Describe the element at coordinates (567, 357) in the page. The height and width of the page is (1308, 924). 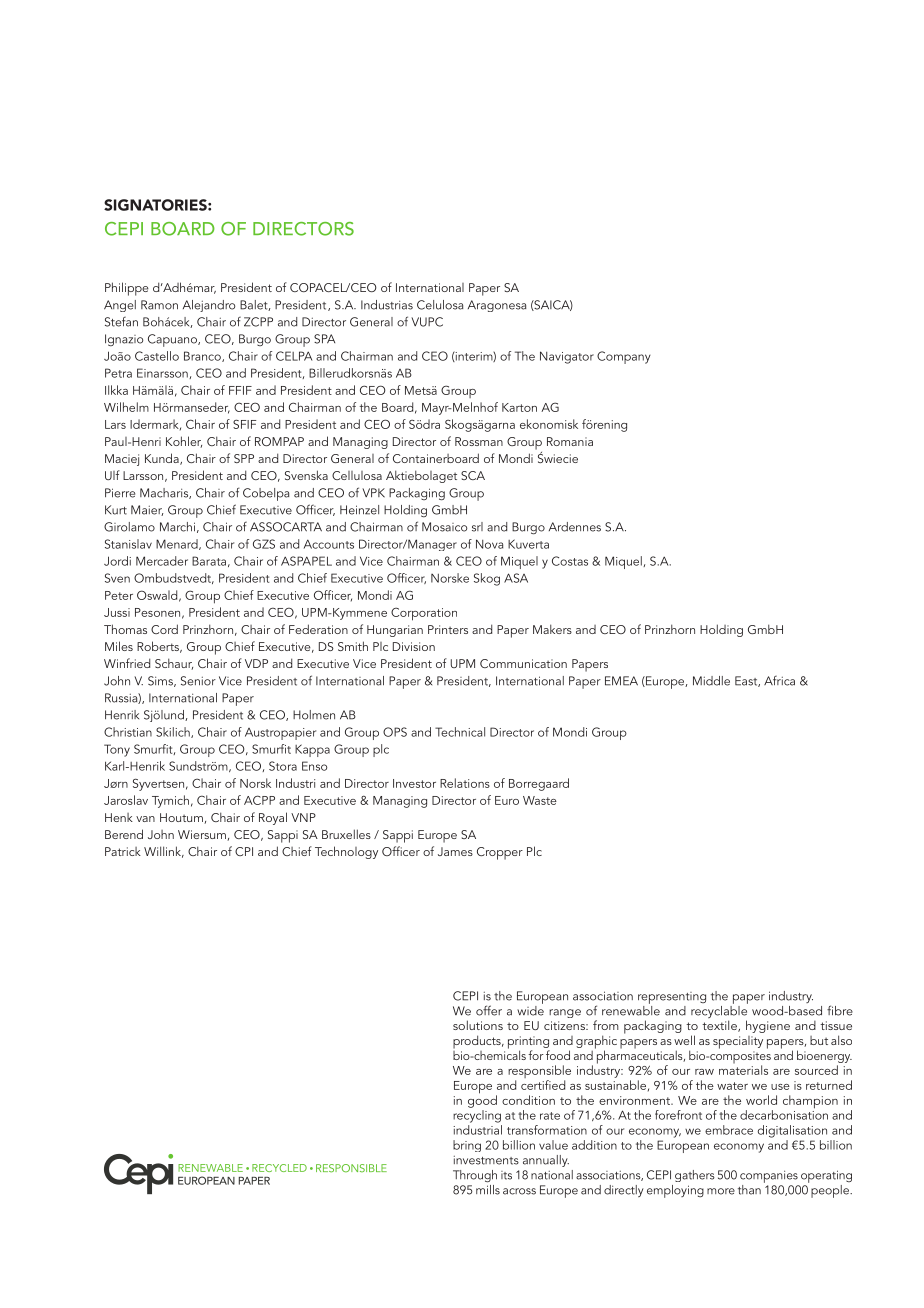
I see `Navigator` at that location.
